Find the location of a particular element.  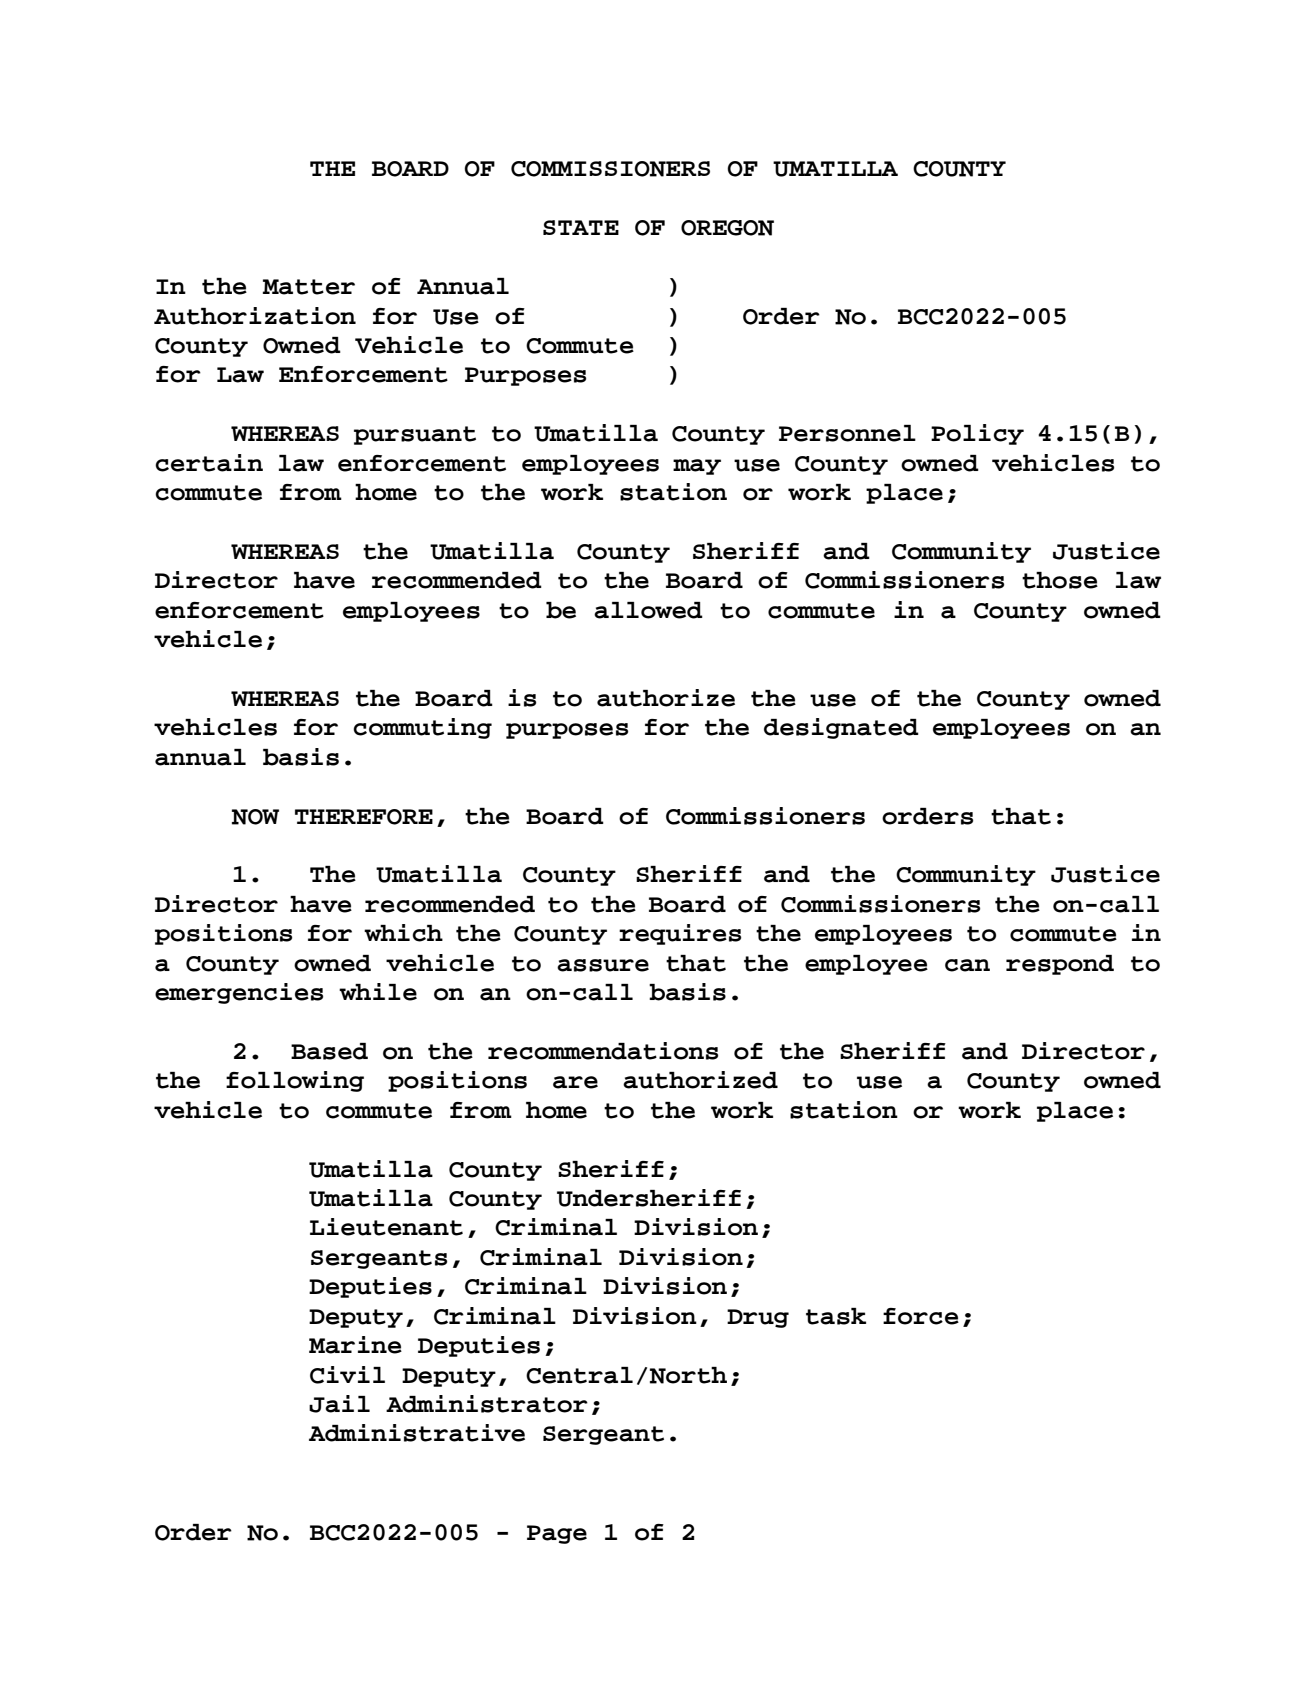

those is located at coordinates (1060, 580).
